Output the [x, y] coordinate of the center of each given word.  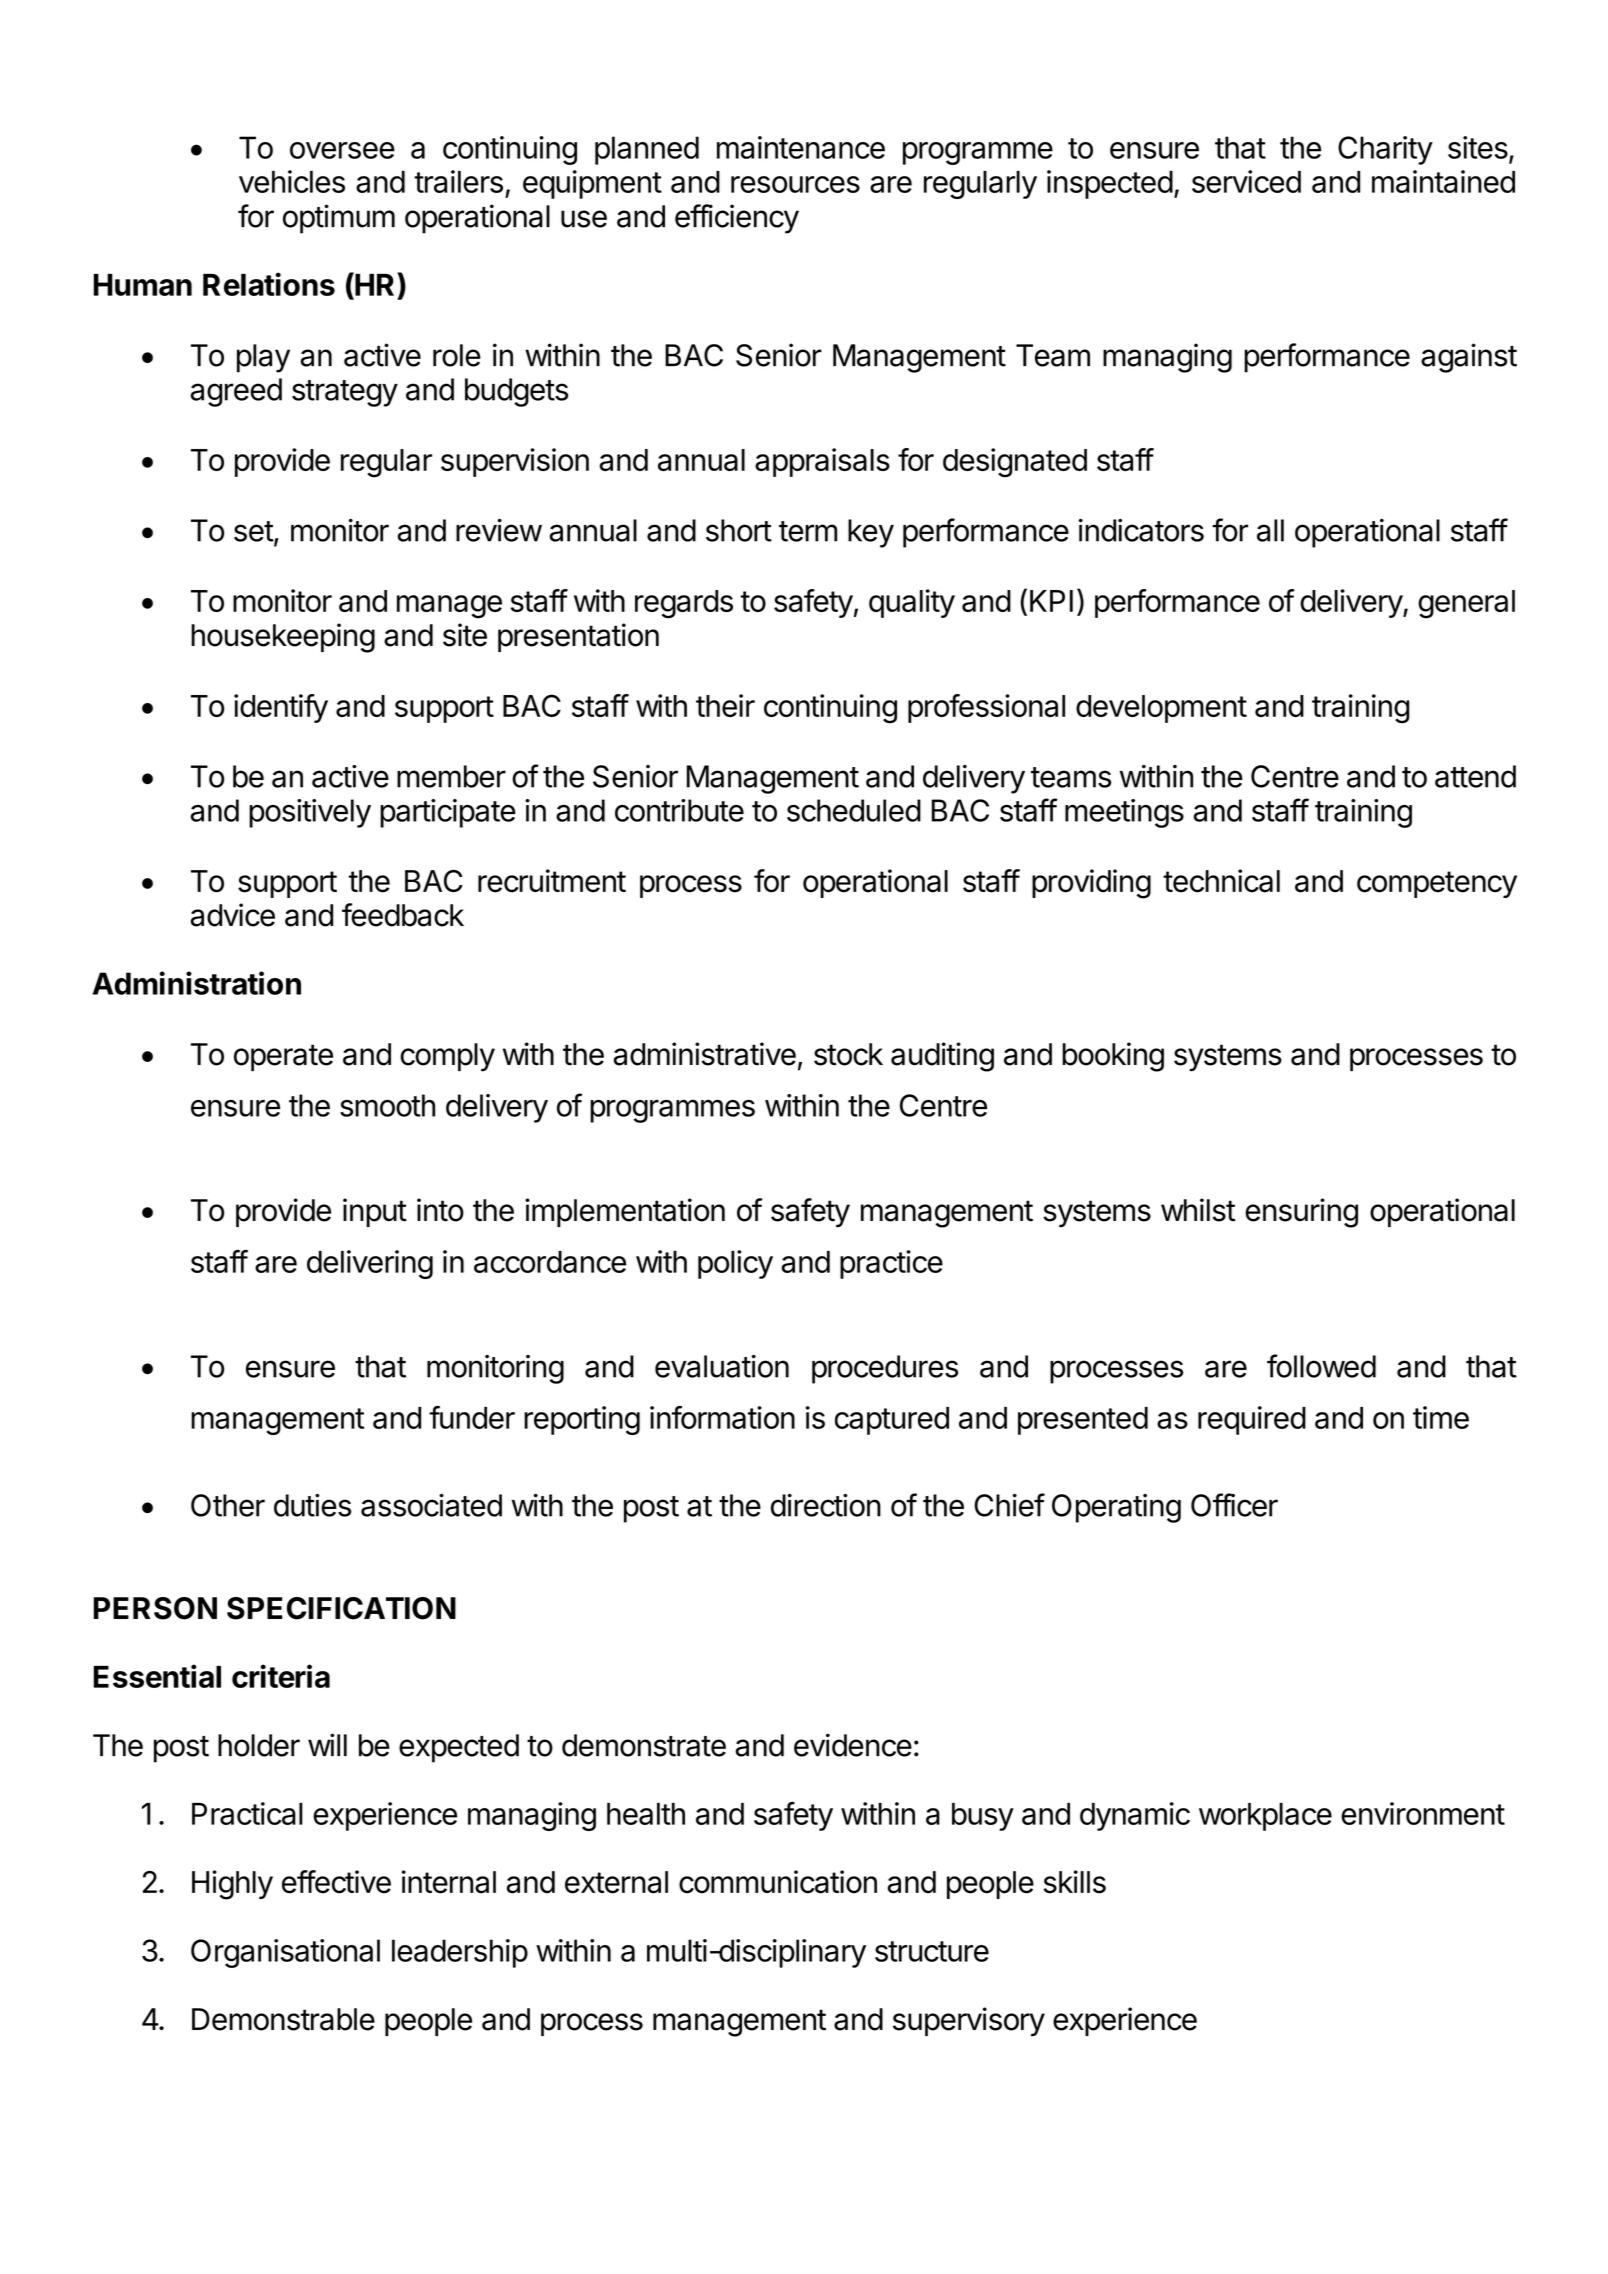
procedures [885, 1369]
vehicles [292, 181]
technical [1221, 881]
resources [795, 184]
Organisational [285, 1953]
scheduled [854, 810]
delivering [370, 1264]
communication [778, 1882]
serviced [1246, 181]
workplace [1265, 1817]
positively [310, 813]
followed [1321, 1366]
